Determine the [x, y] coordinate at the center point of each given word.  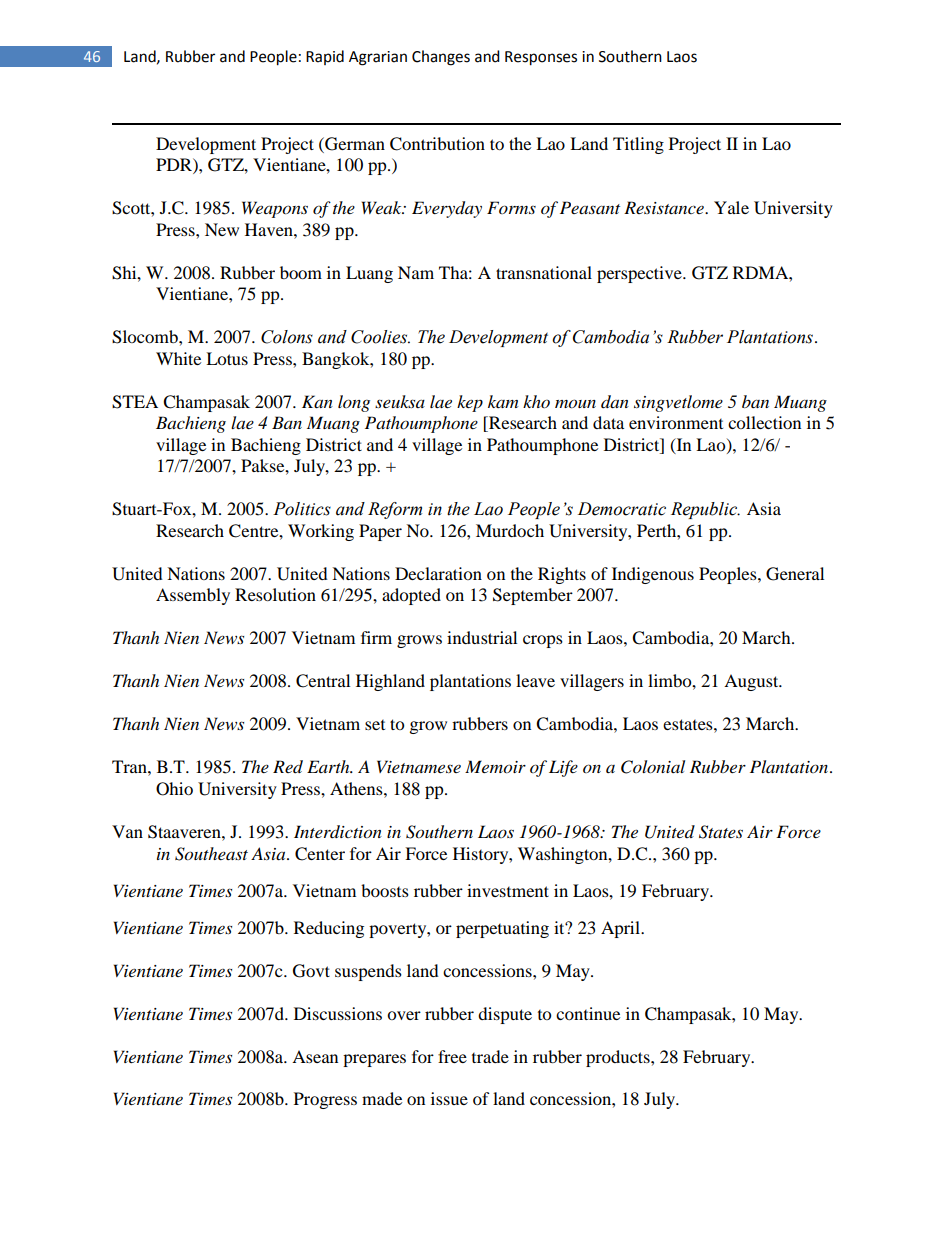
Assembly [193, 596]
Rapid [325, 57]
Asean [315, 1056]
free [452, 1056]
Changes [441, 58]
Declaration [438, 573]
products [619, 1058]
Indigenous [653, 575]
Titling [638, 145]
